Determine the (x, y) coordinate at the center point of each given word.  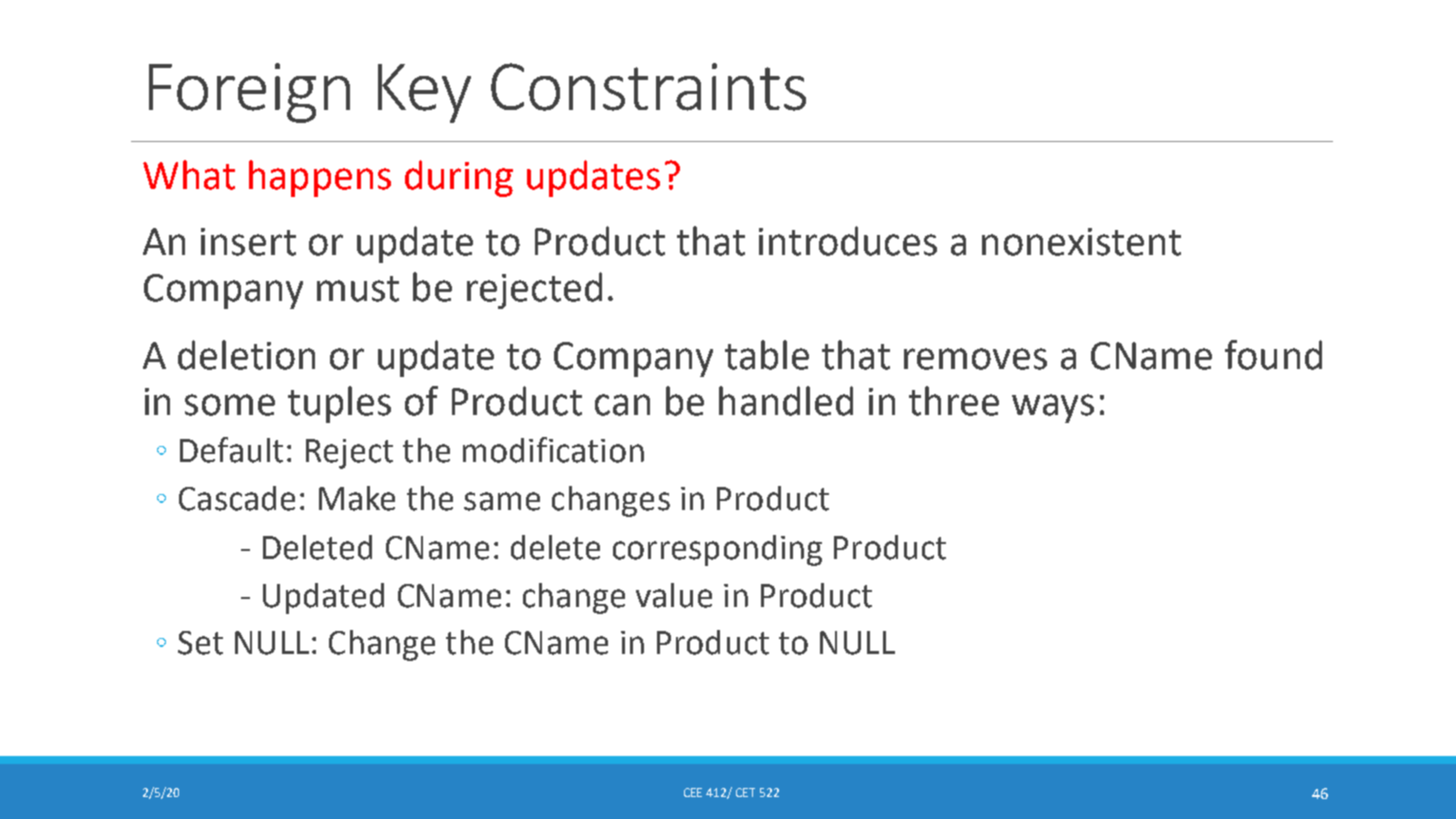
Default (231, 450)
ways (1053, 408)
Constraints (648, 87)
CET (745, 792)
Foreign (249, 93)
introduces (848, 241)
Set (200, 643)
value (674, 595)
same (502, 501)
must (358, 289)
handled (786, 401)
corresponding (717, 550)
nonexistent (1081, 242)
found (1273, 355)
